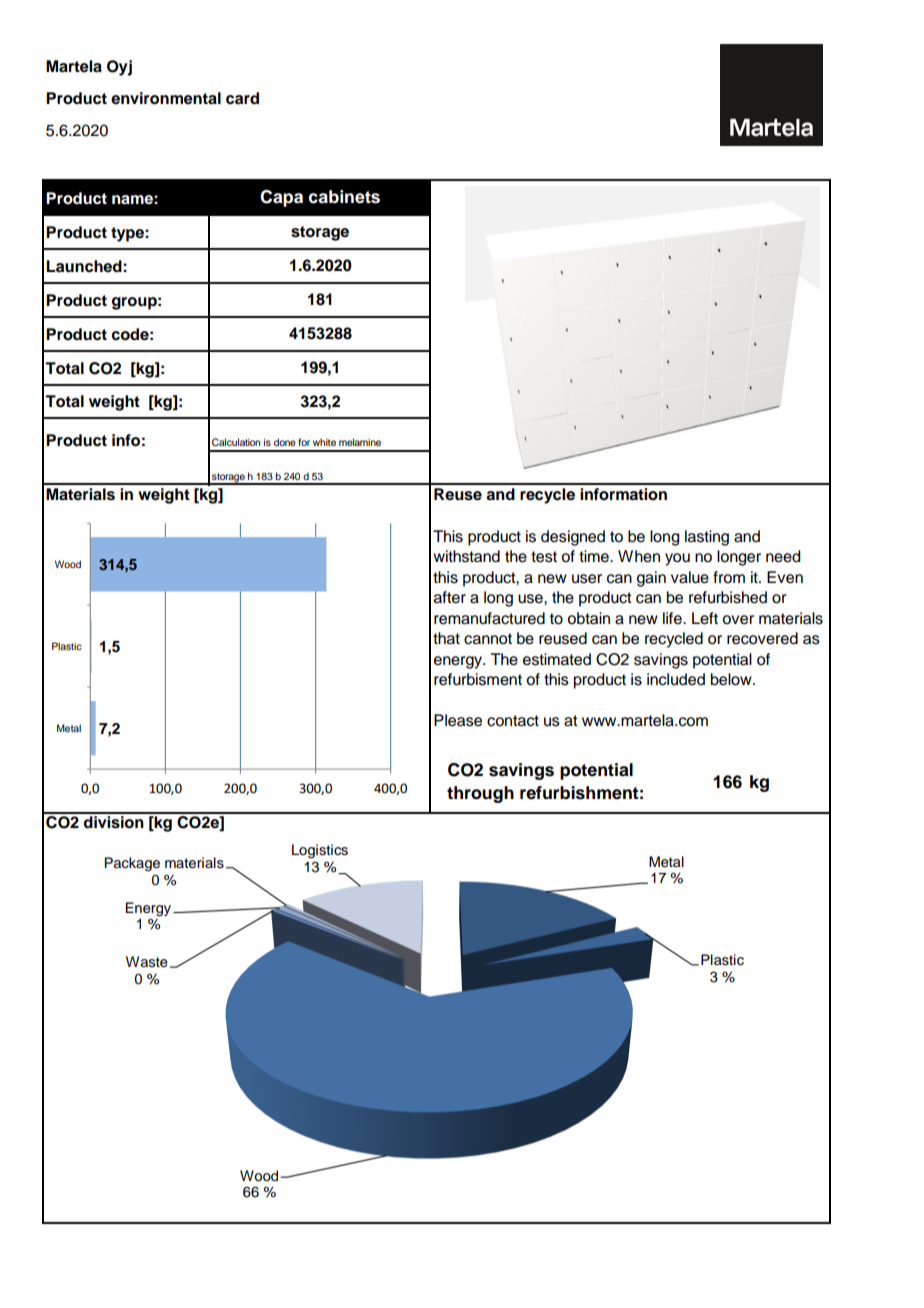  I want to click on Calculation, so click(236, 442).
